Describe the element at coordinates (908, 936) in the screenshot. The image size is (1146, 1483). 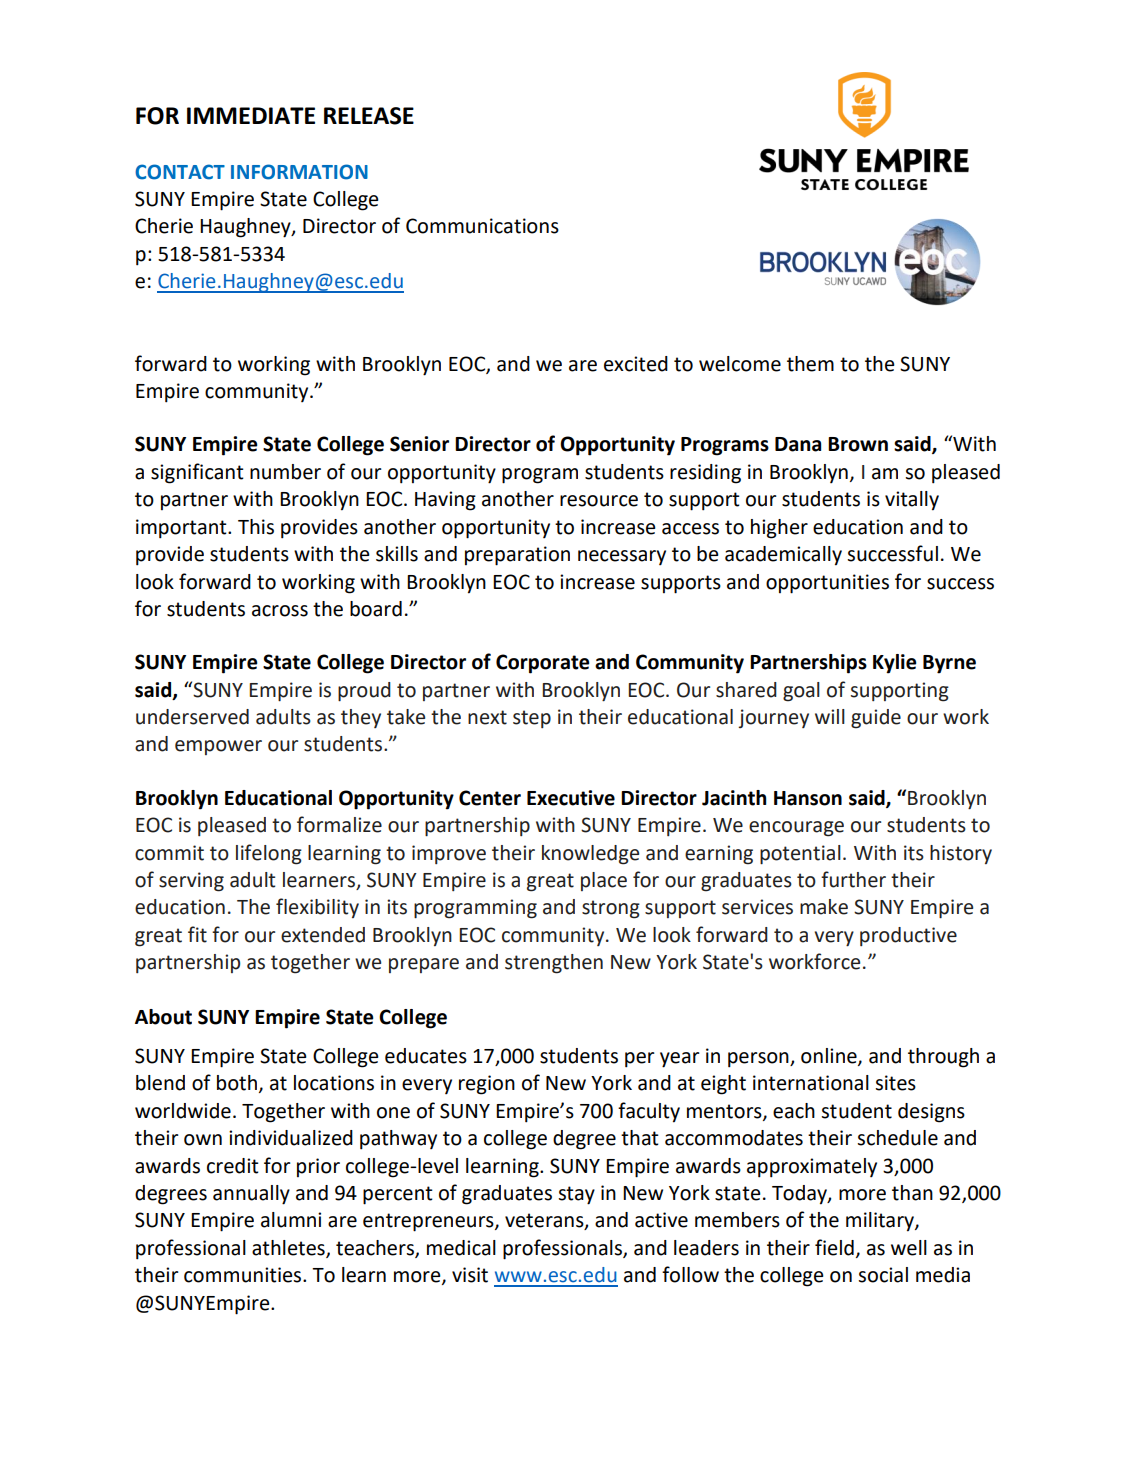
I see `productive` at that location.
